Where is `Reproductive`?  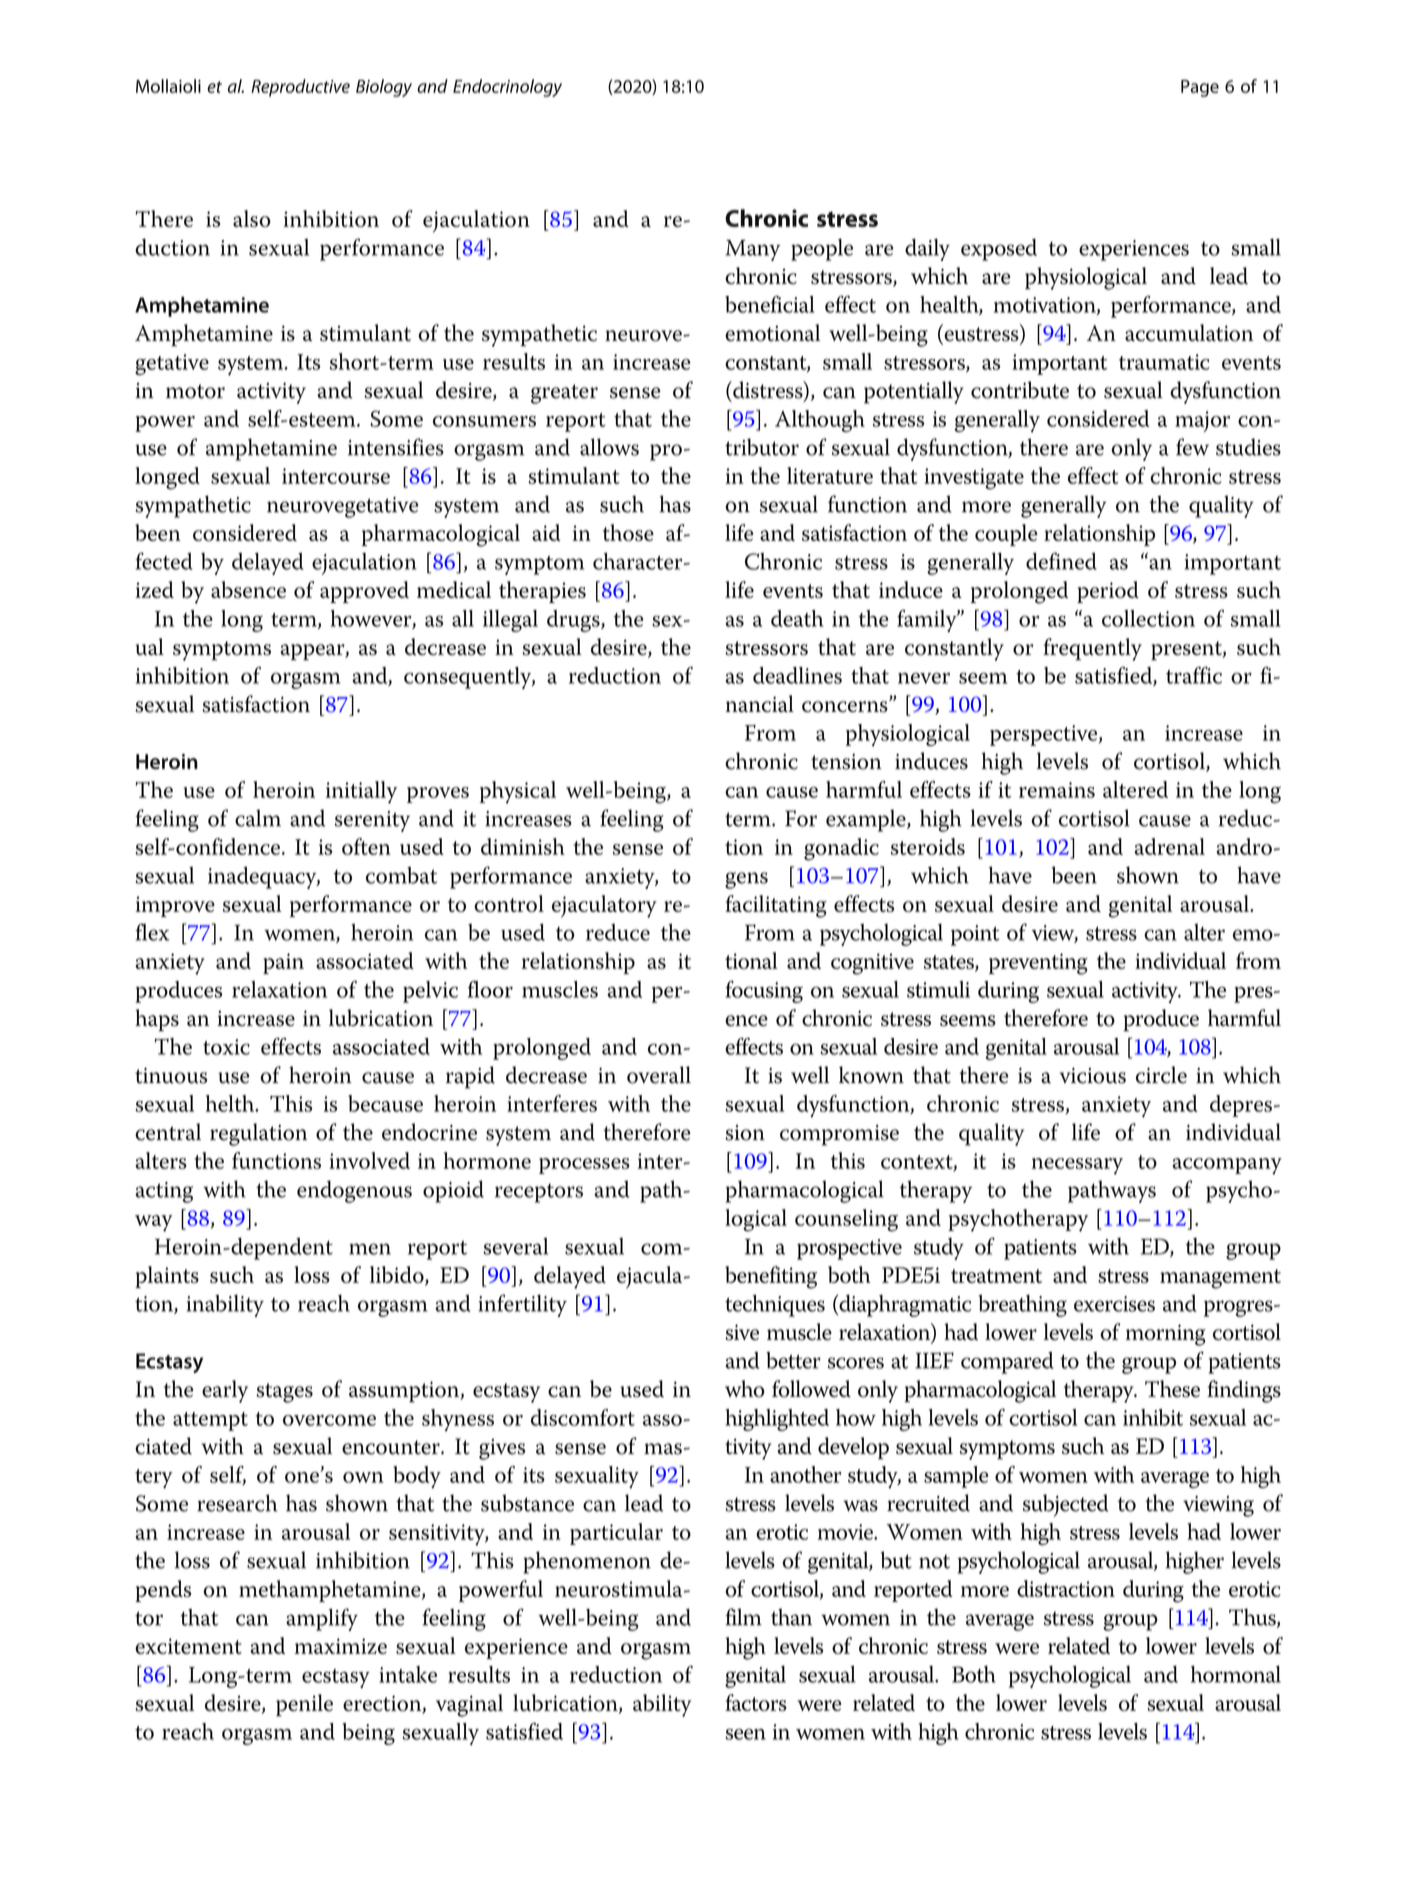
Reproductive is located at coordinates (300, 88).
